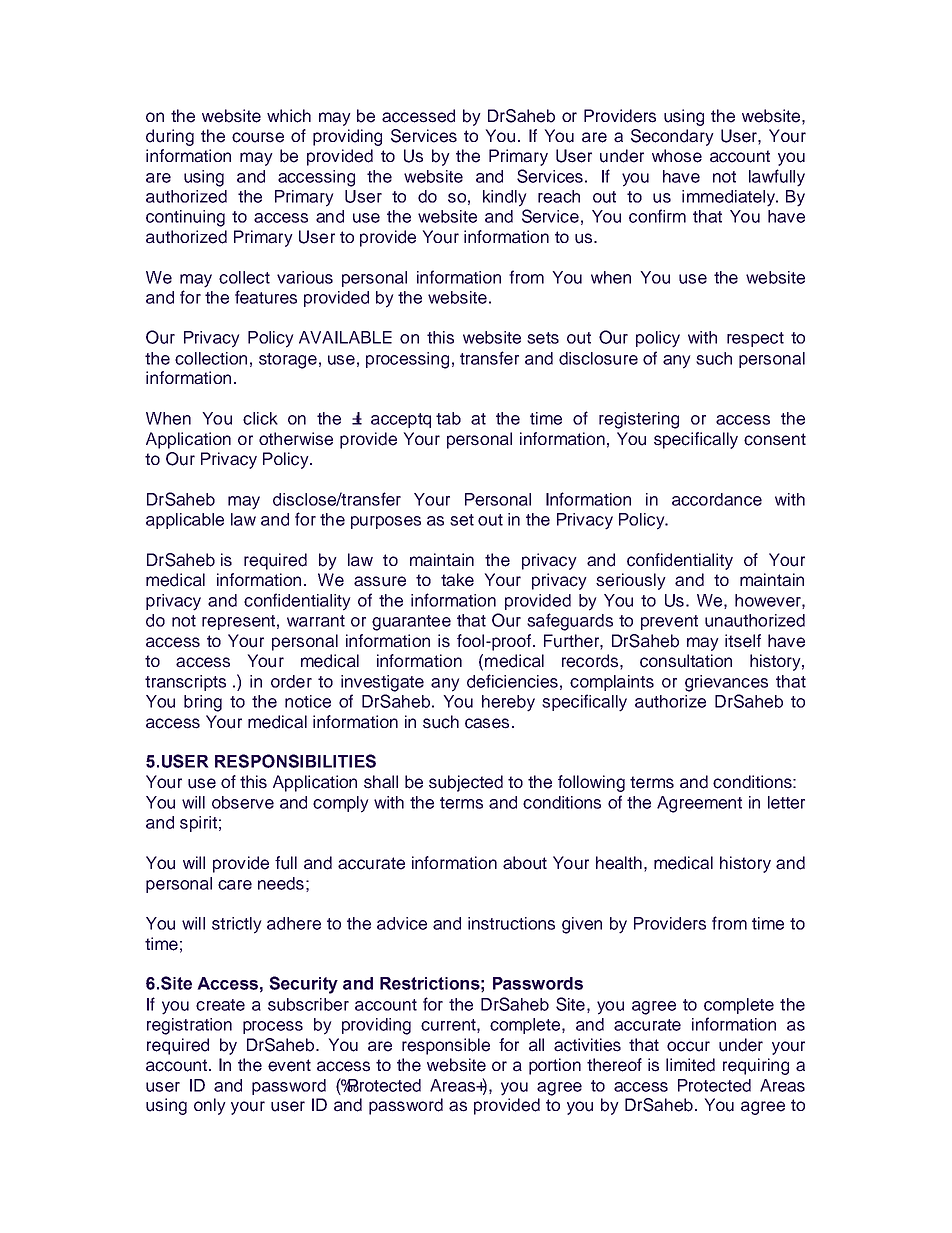 The width and height of the screenshot is (952, 1233). I want to click on about, so click(525, 863).
